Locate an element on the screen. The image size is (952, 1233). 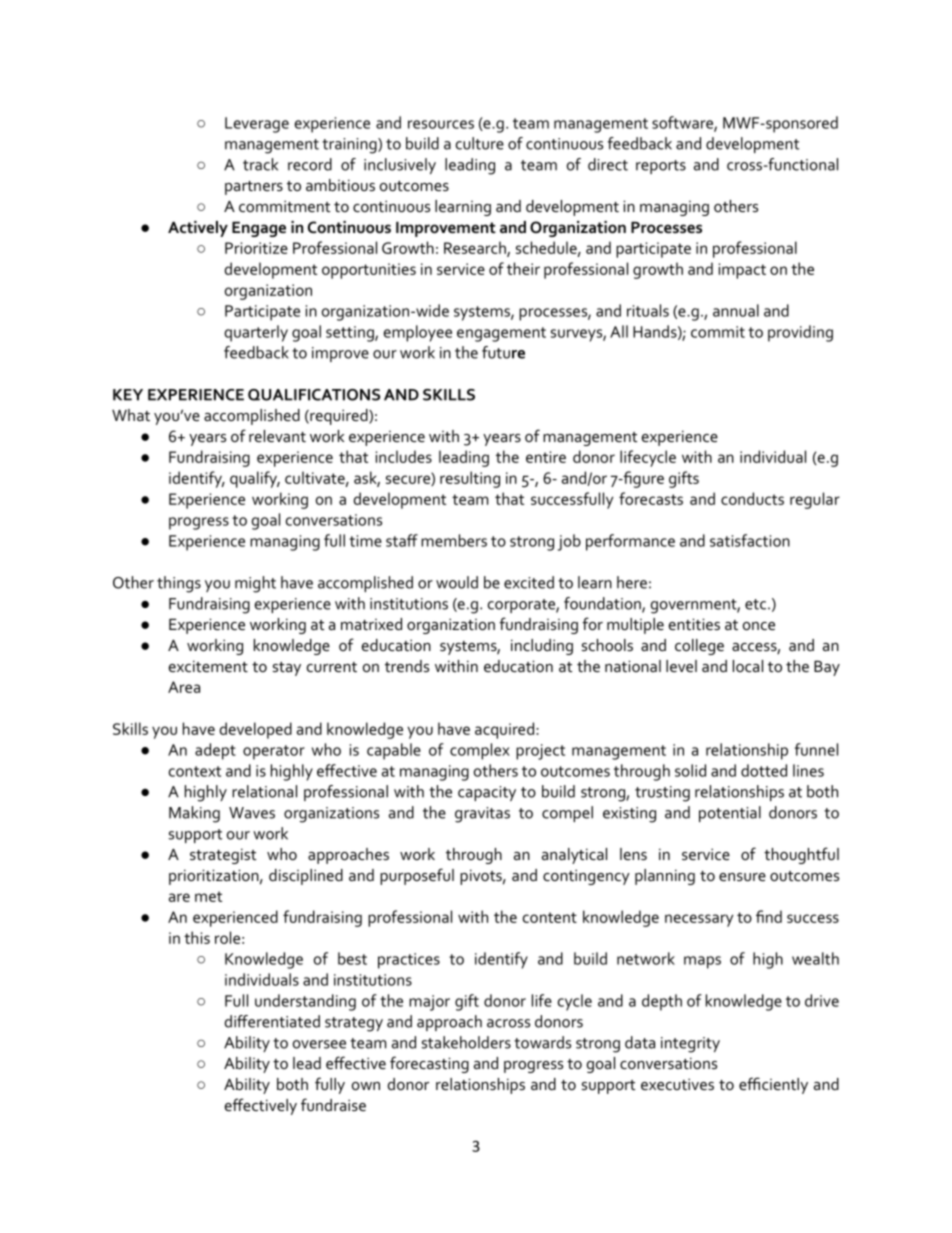
efficiently is located at coordinates (773, 1085).
